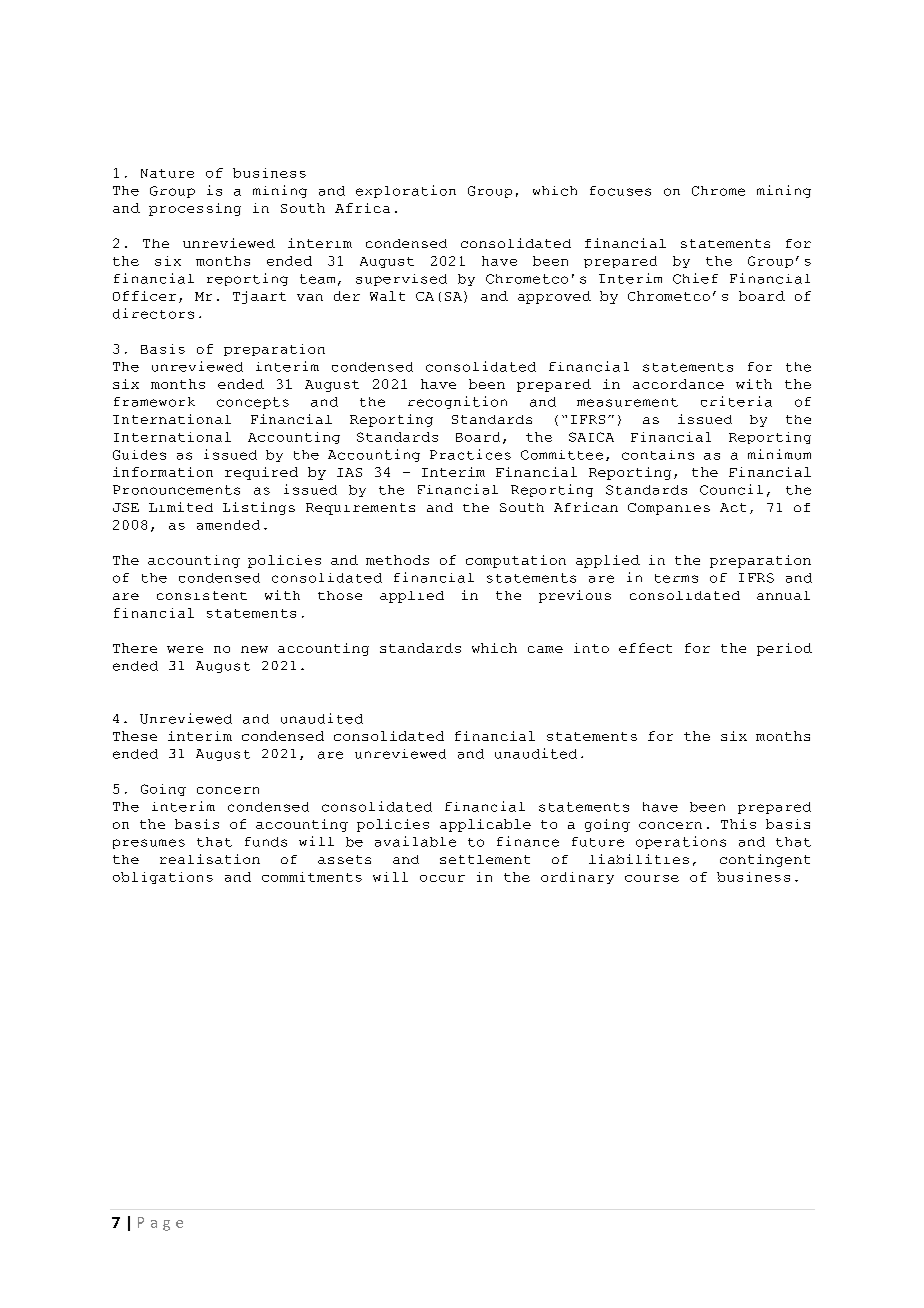 Image resolution: width=924 pixels, height=1308 pixels. I want to click on contains, so click(658, 455).
